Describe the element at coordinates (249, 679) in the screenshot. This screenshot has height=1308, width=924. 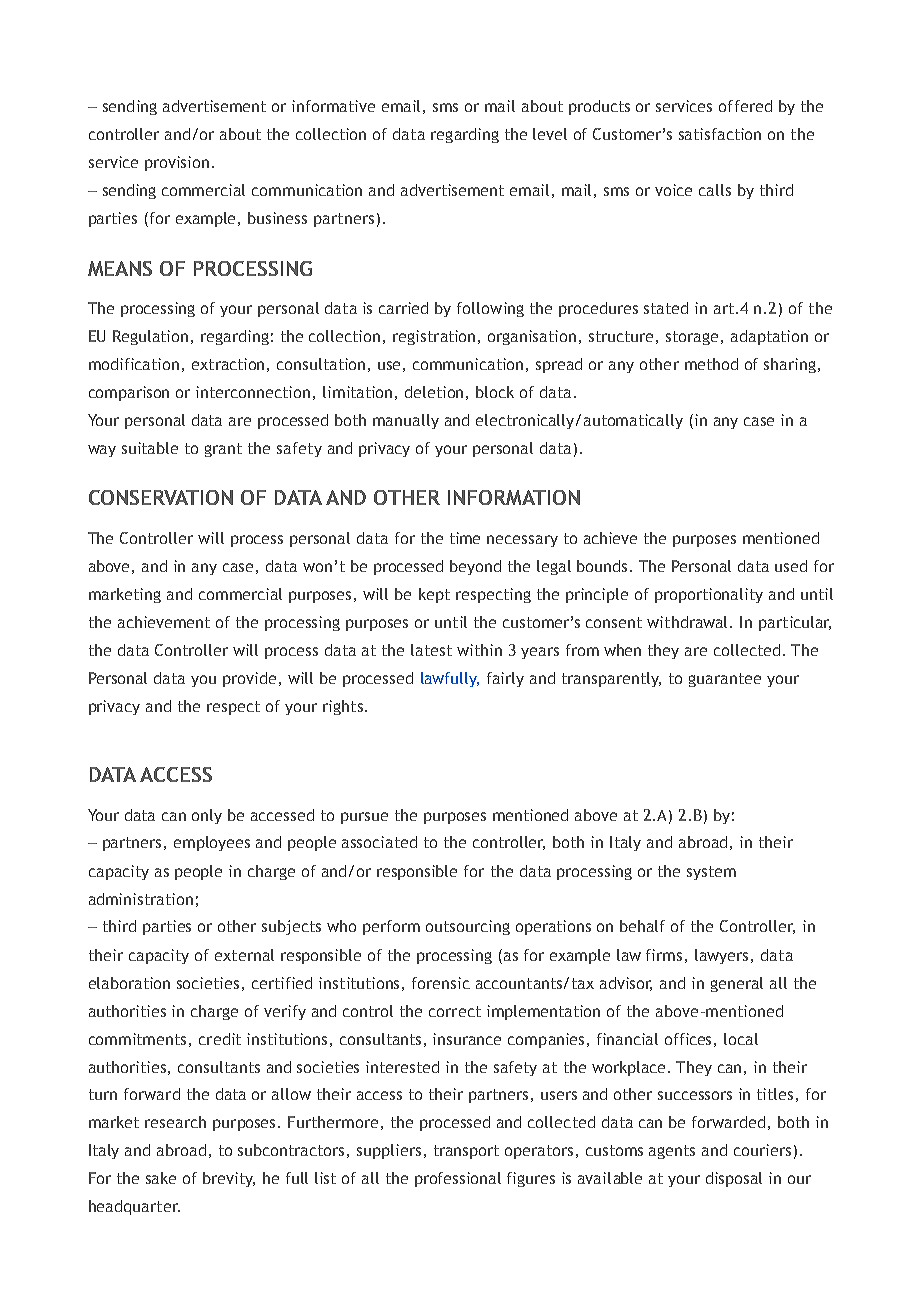
I see `provide` at that location.
